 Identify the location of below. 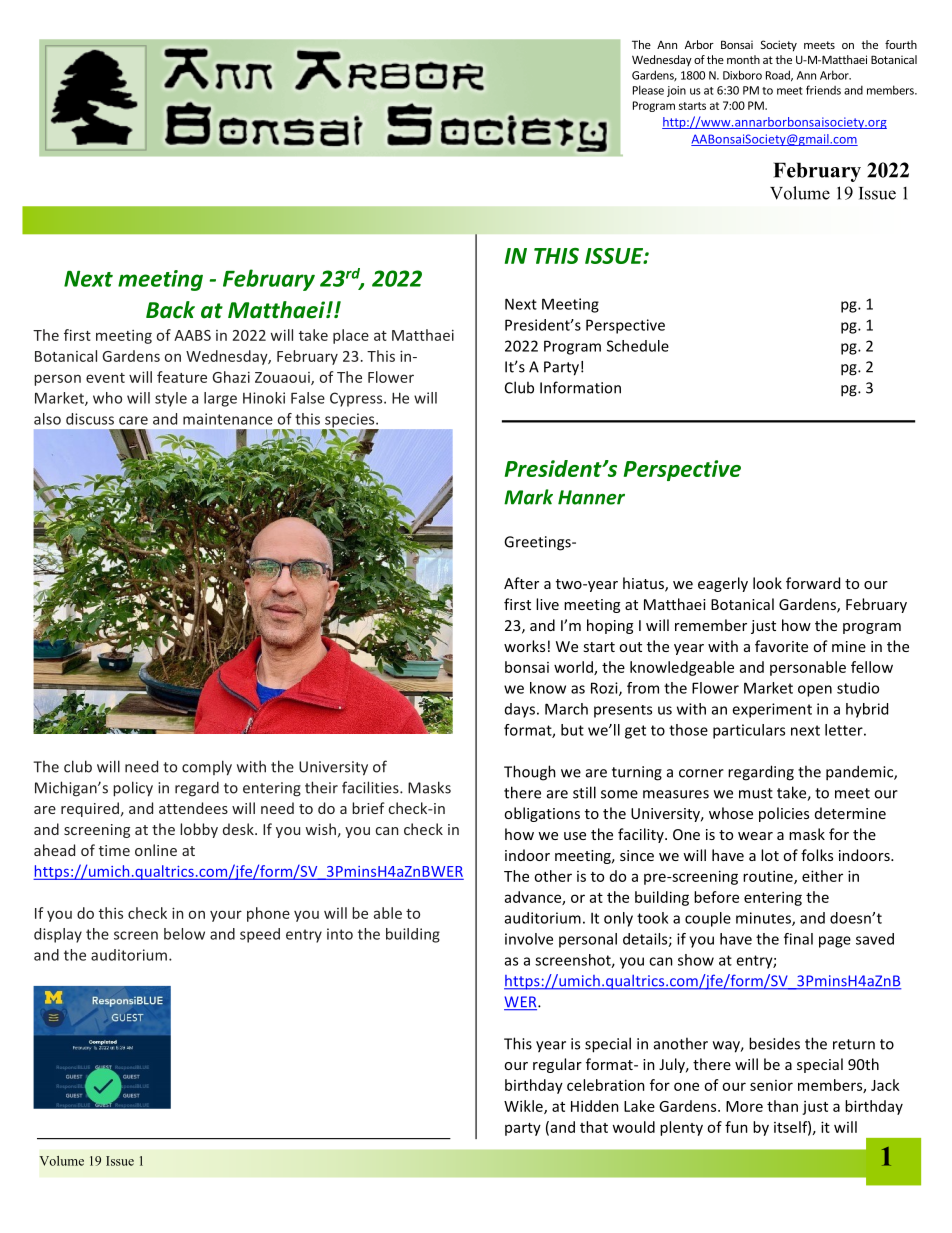
(184, 934).
